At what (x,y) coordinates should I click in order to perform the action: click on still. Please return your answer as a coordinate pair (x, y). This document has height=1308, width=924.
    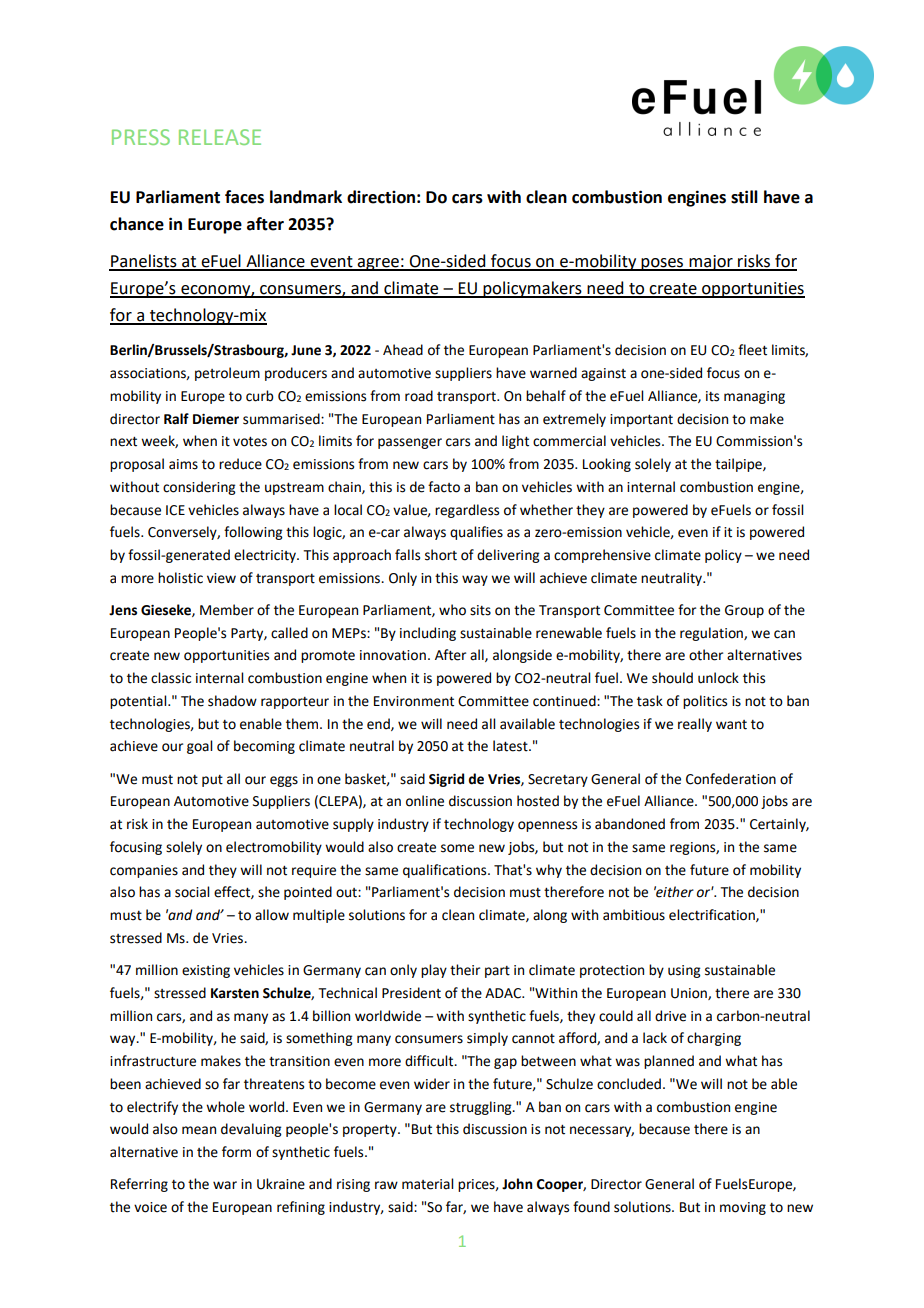
    Looking at the image, I should click on (744, 197).
